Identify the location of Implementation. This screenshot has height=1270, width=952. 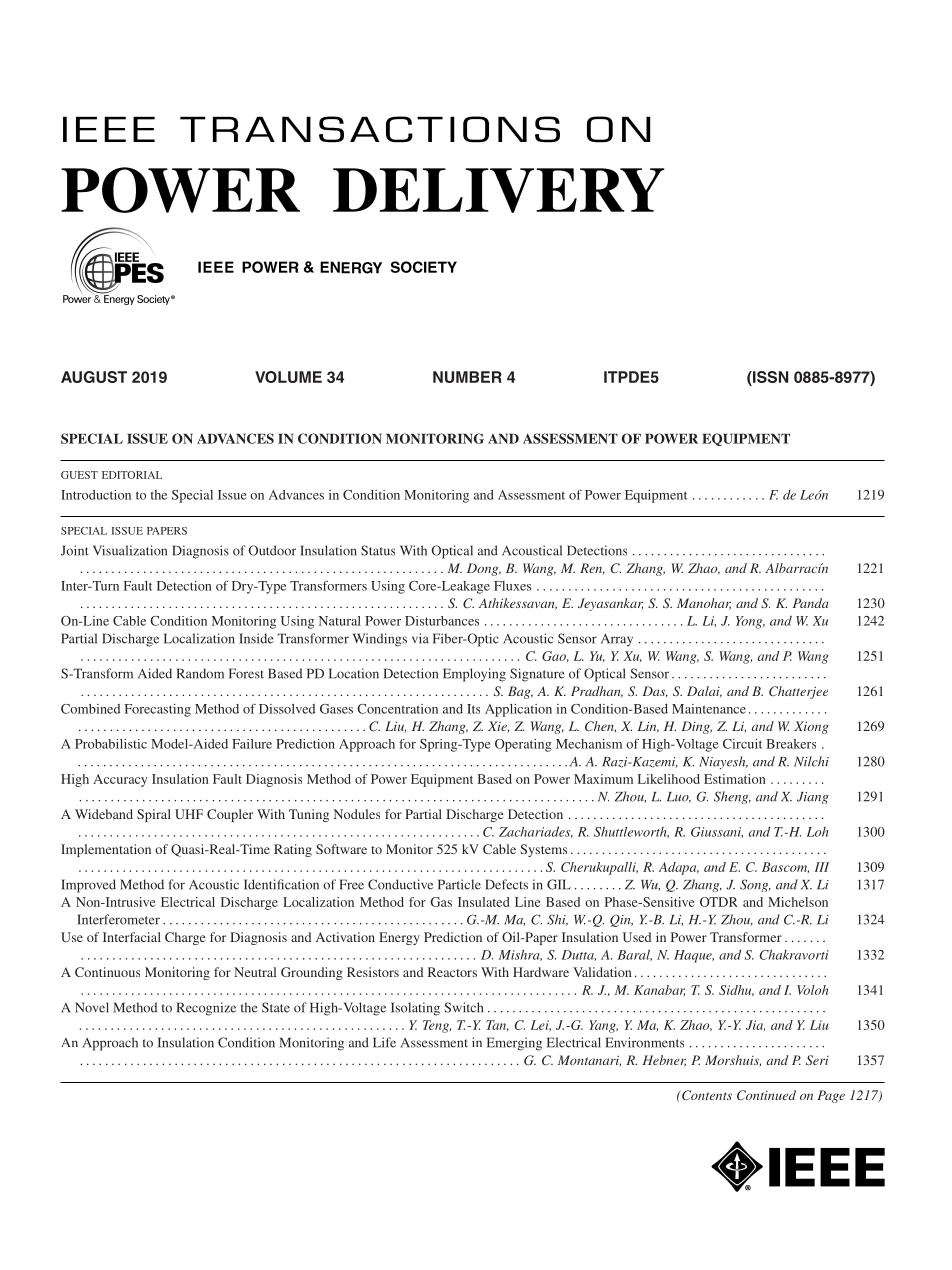
(106, 850).
